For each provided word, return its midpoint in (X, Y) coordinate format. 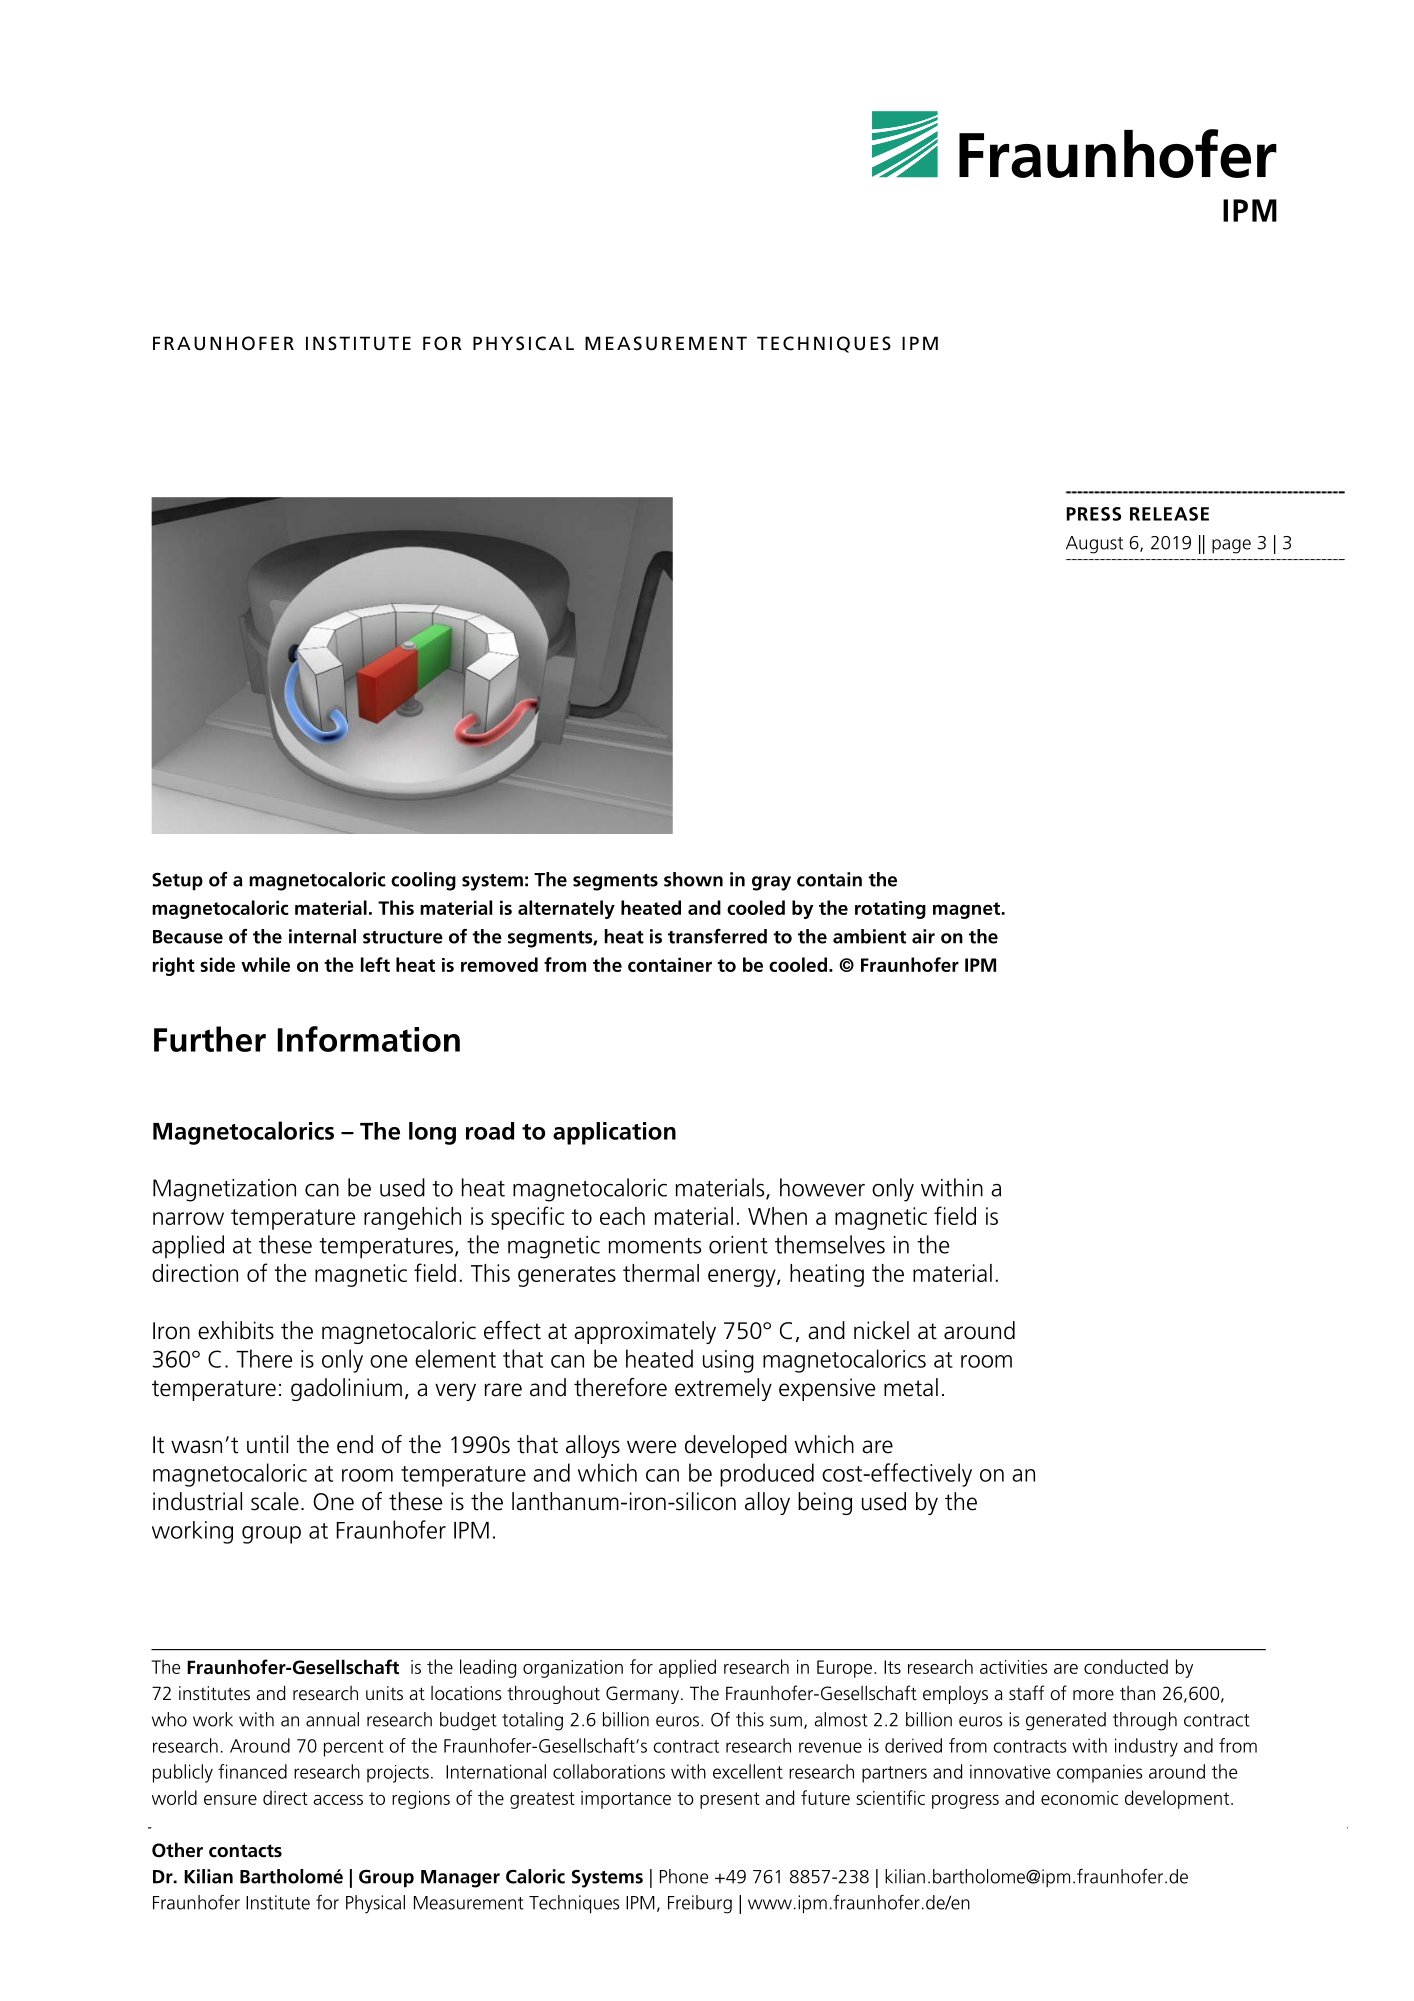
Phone (684, 1876)
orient (738, 1245)
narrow (188, 1218)
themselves (830, 1244)
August (1094, 545)
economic (1079, 1798)
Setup (177, 881)
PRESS (1094, 514)
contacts (245, 1851)
